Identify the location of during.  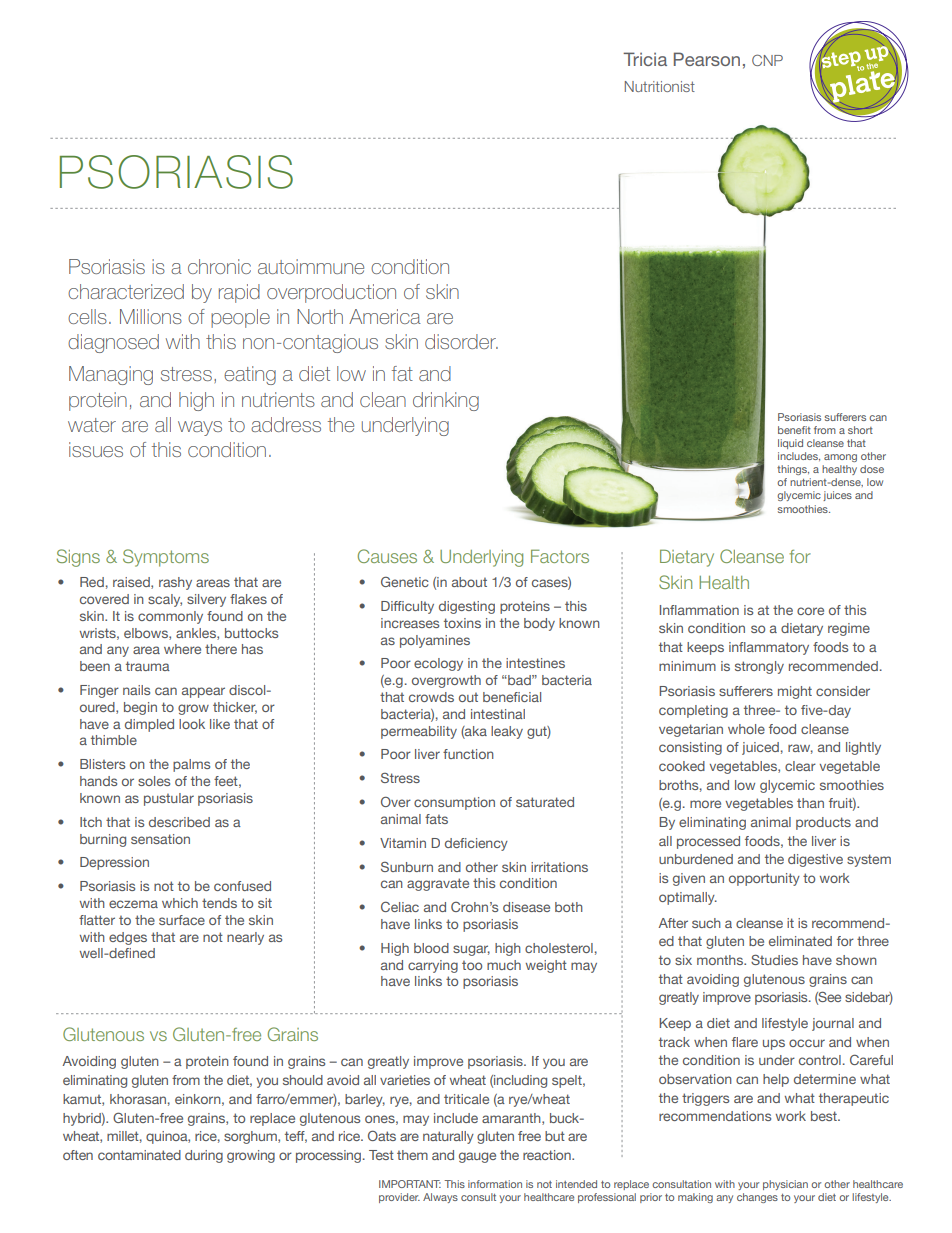
(204, 1156).
